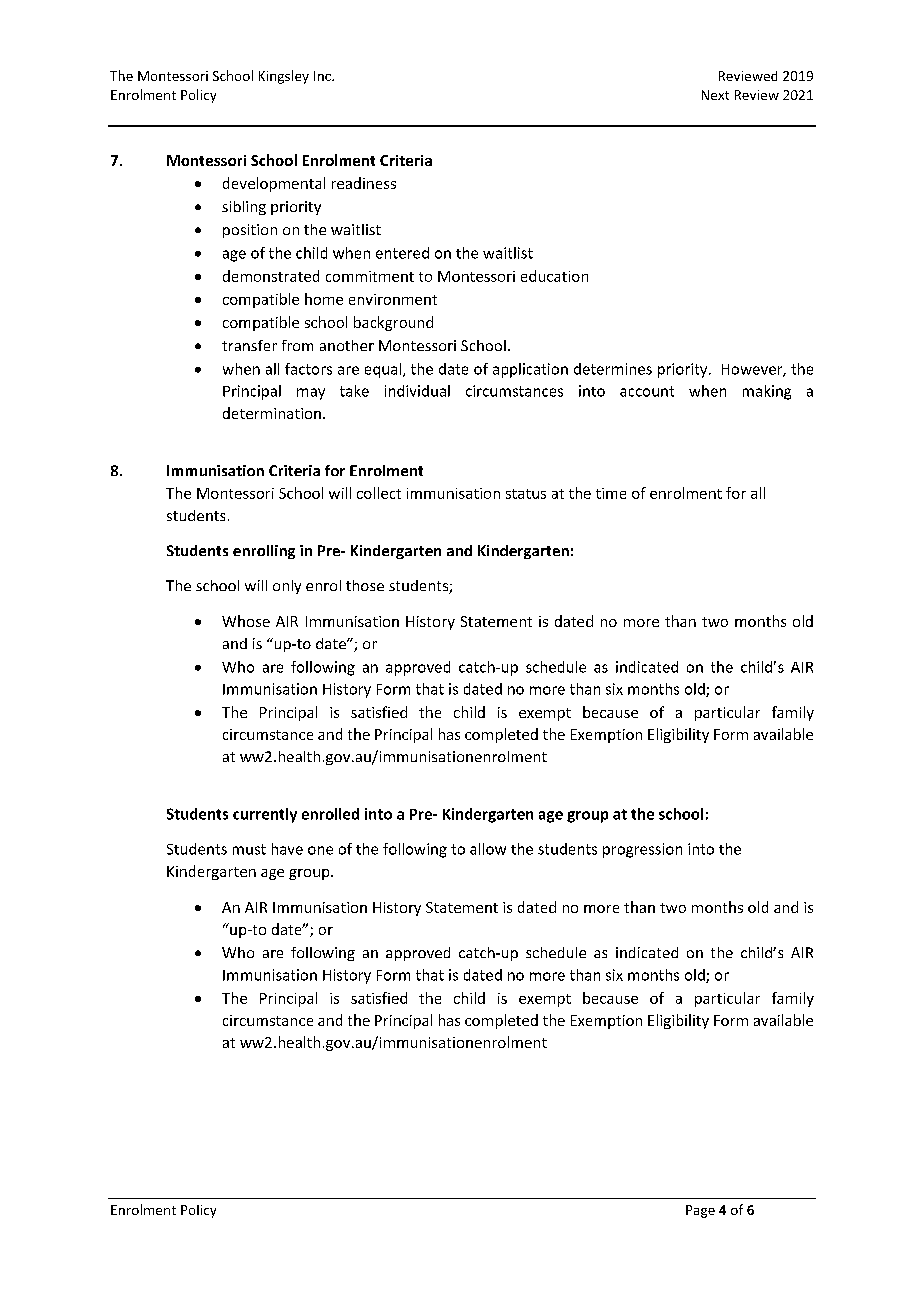  Describe the element at coordinates (284, 77) in the image. I see `Kingsley` at that location.
